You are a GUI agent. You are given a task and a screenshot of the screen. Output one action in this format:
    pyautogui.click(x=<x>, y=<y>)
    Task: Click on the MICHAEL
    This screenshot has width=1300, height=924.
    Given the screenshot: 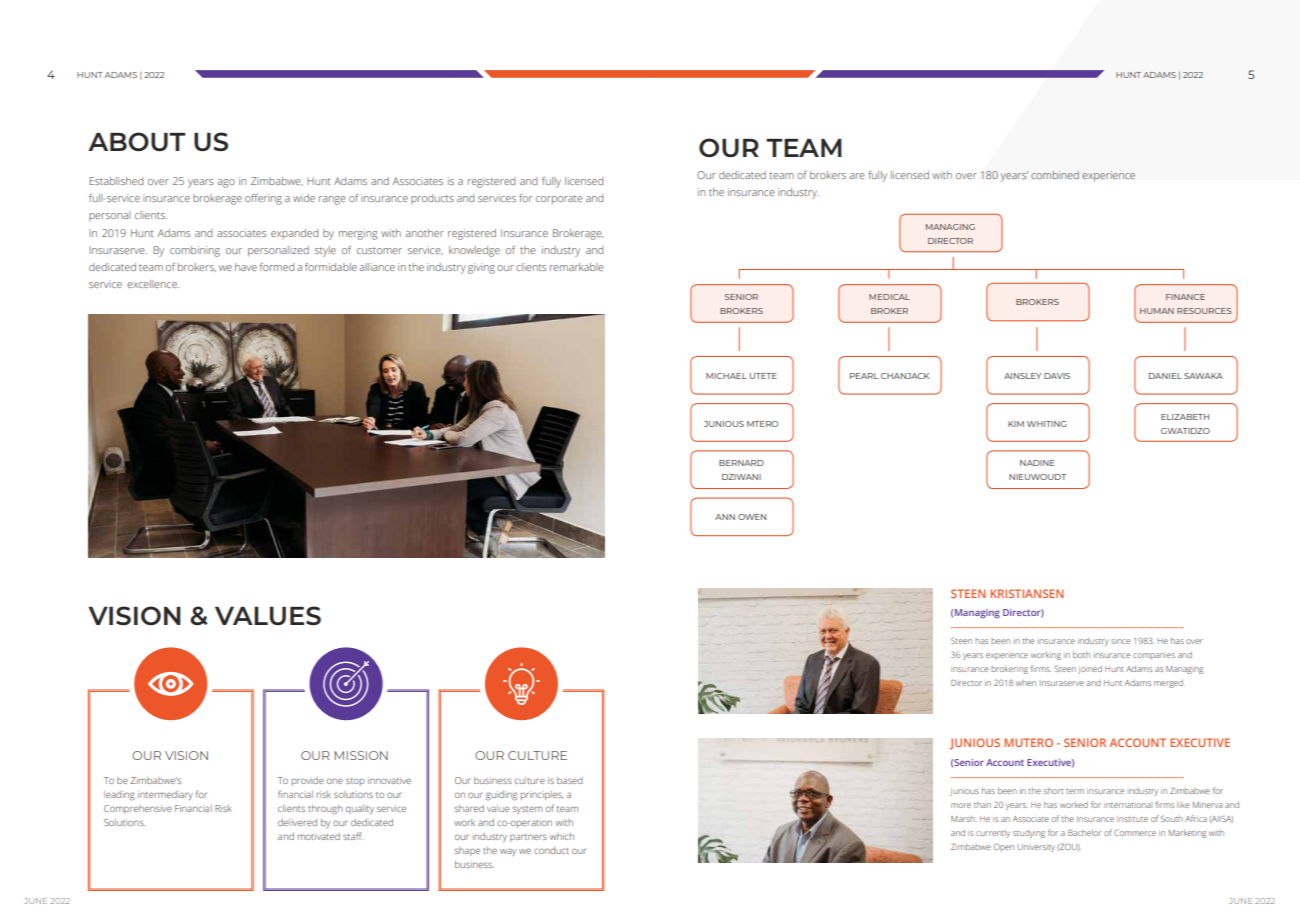 What is the action you would take?
    pyautogui.click(x=726, y=376)
